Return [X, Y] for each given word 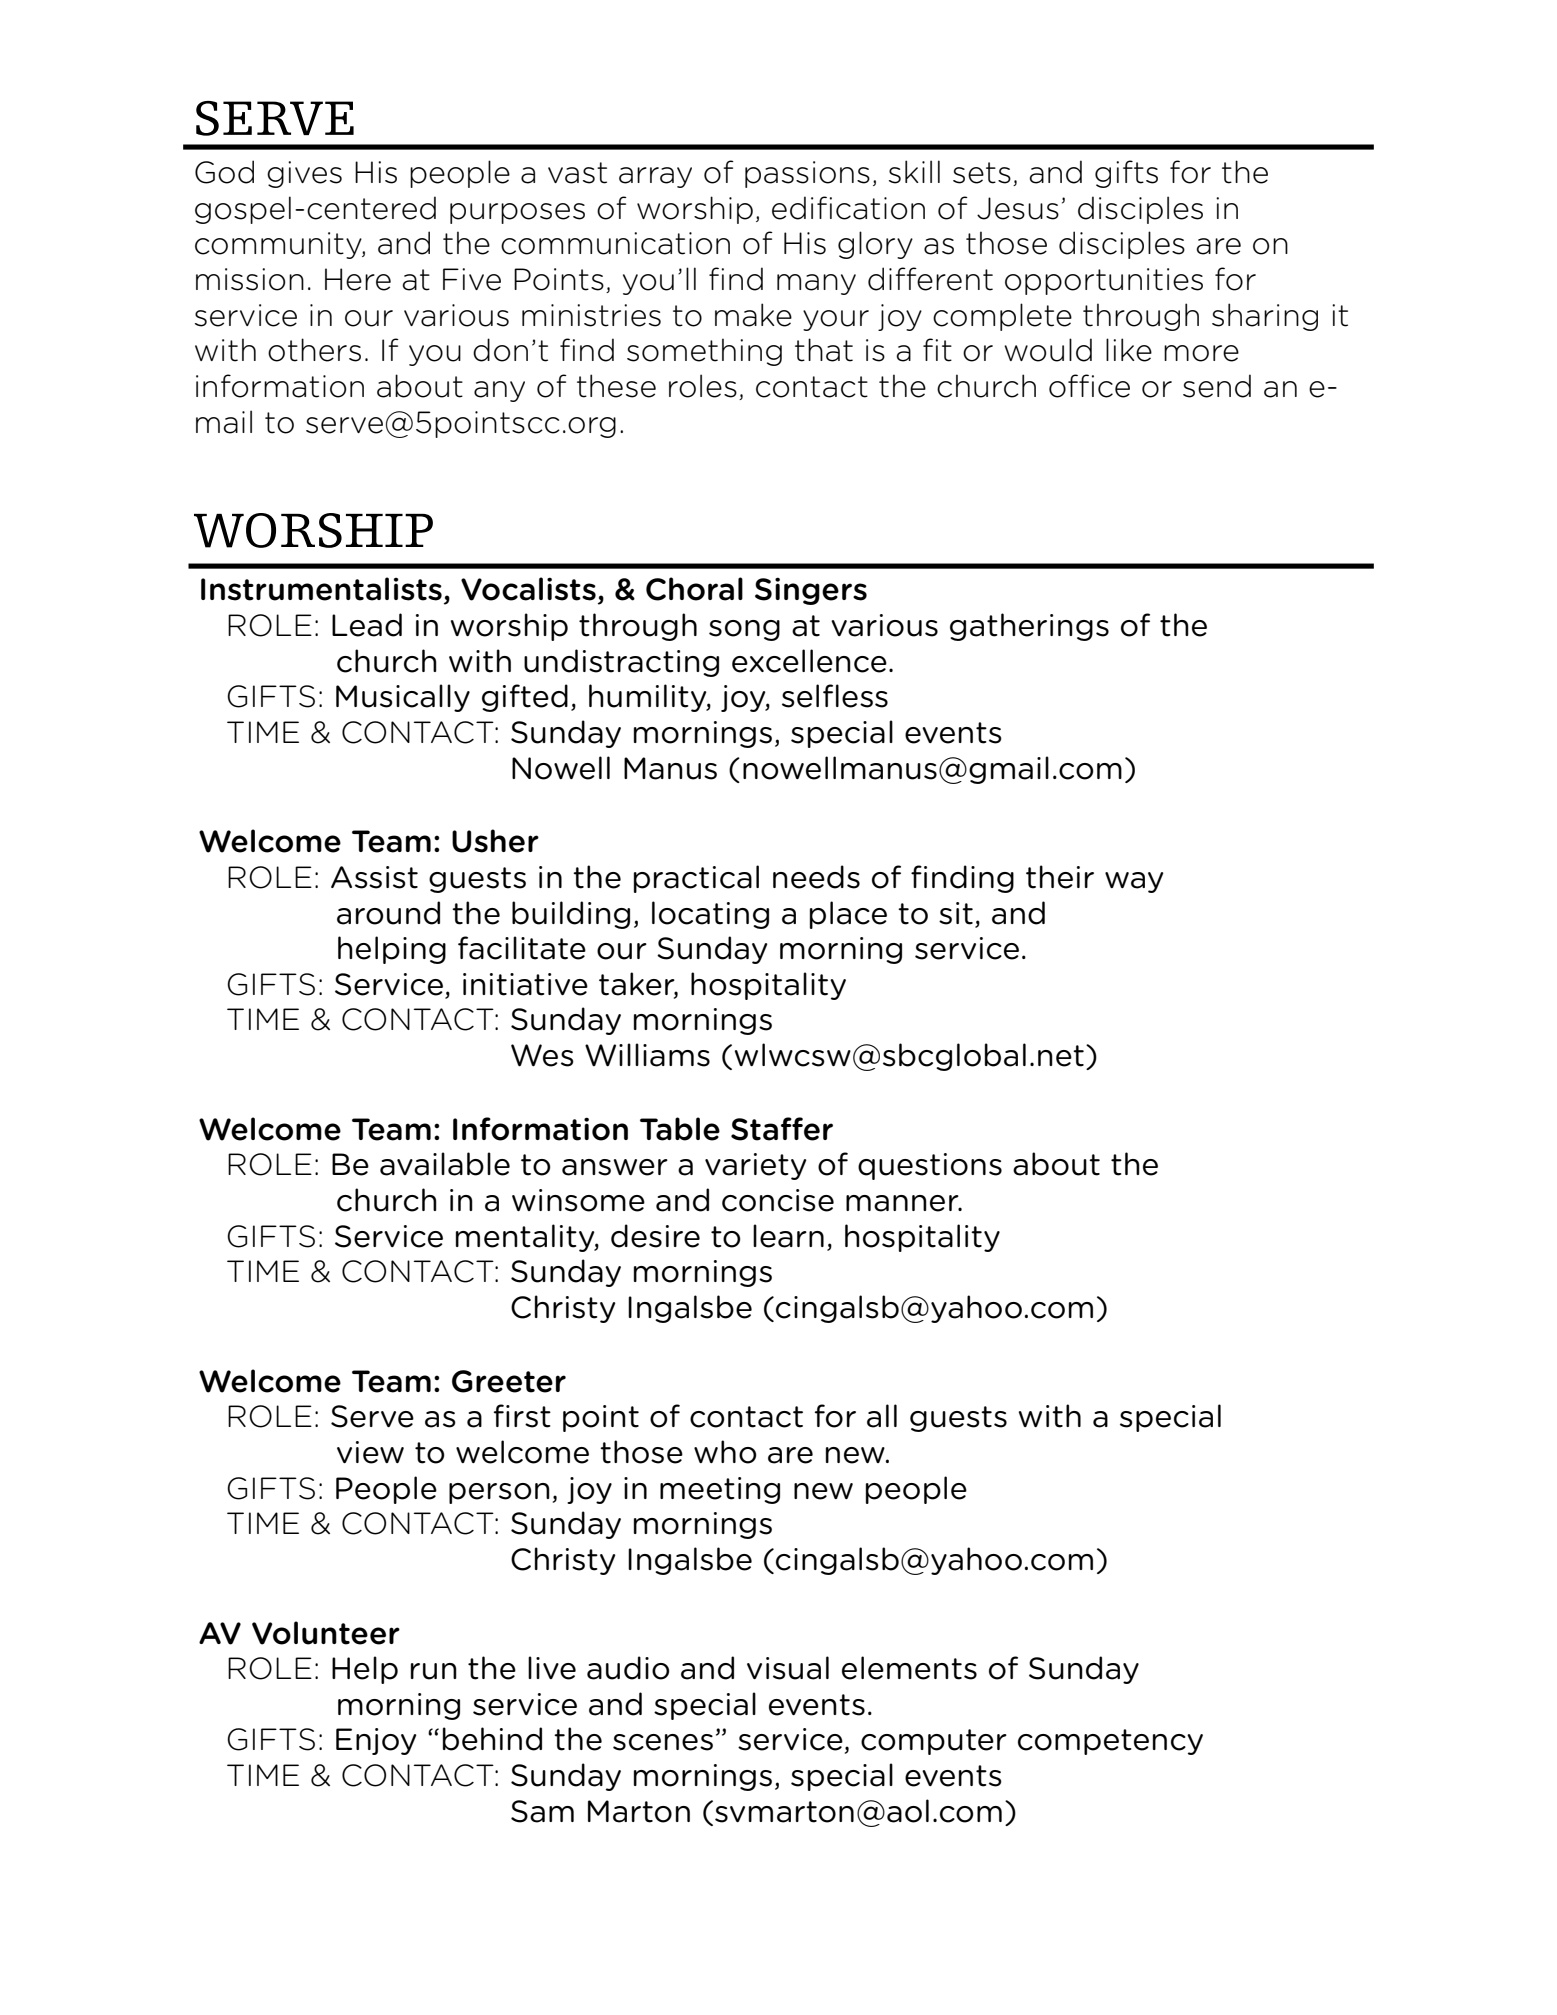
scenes [663, 1742]
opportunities [1104, 281]
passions [807, 174]
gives [304, 174]
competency [1110, 1742]
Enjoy [376, 1741]
